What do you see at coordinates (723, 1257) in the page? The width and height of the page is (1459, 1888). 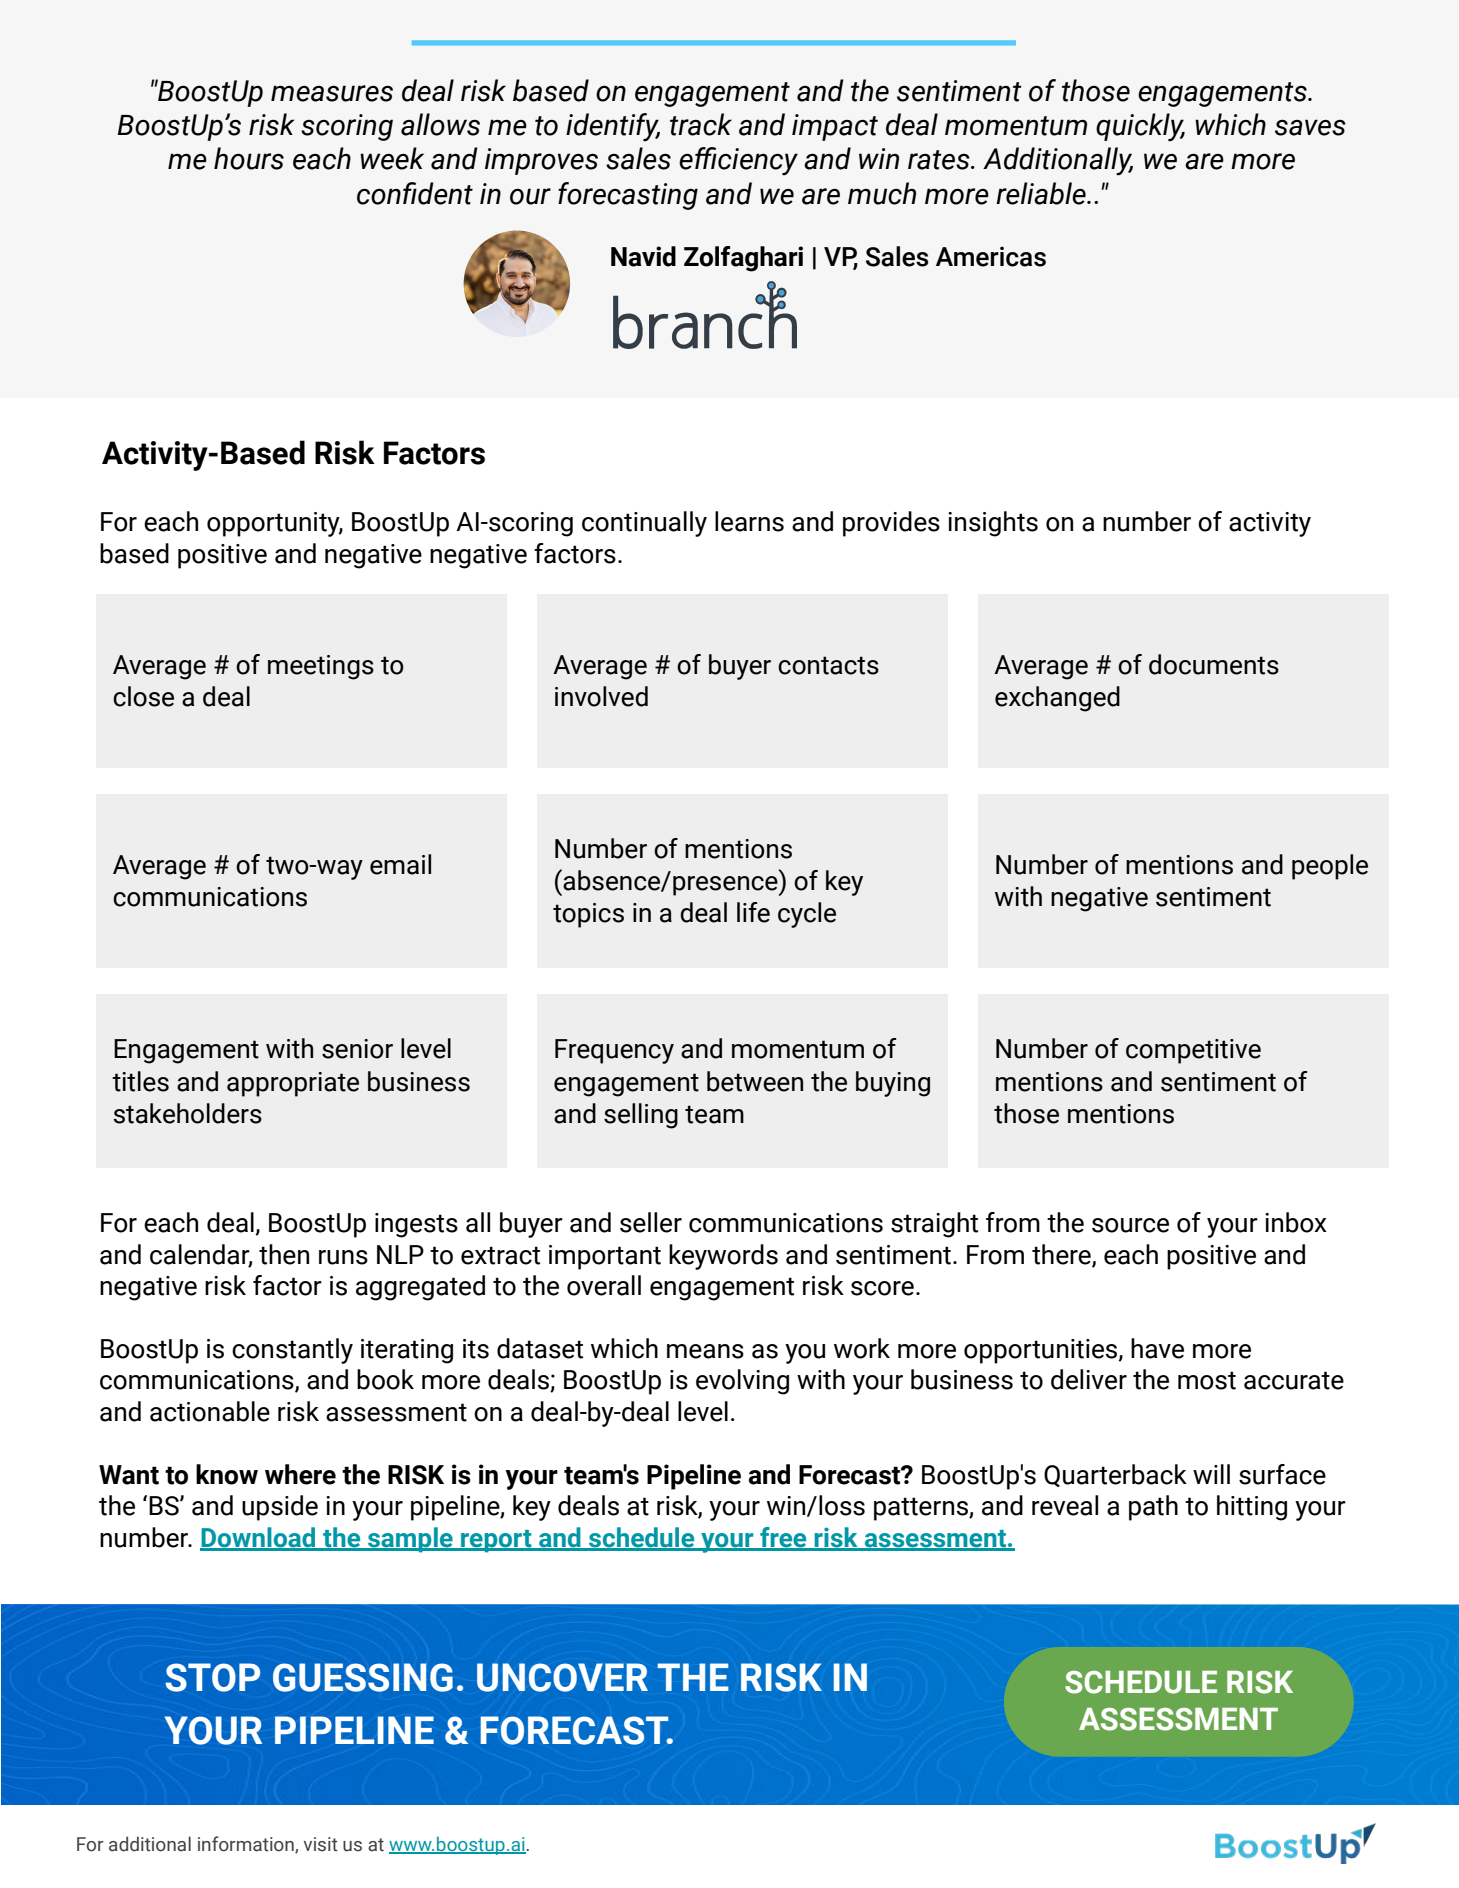 I see `keywords` at bounding box center [723, 1257].
